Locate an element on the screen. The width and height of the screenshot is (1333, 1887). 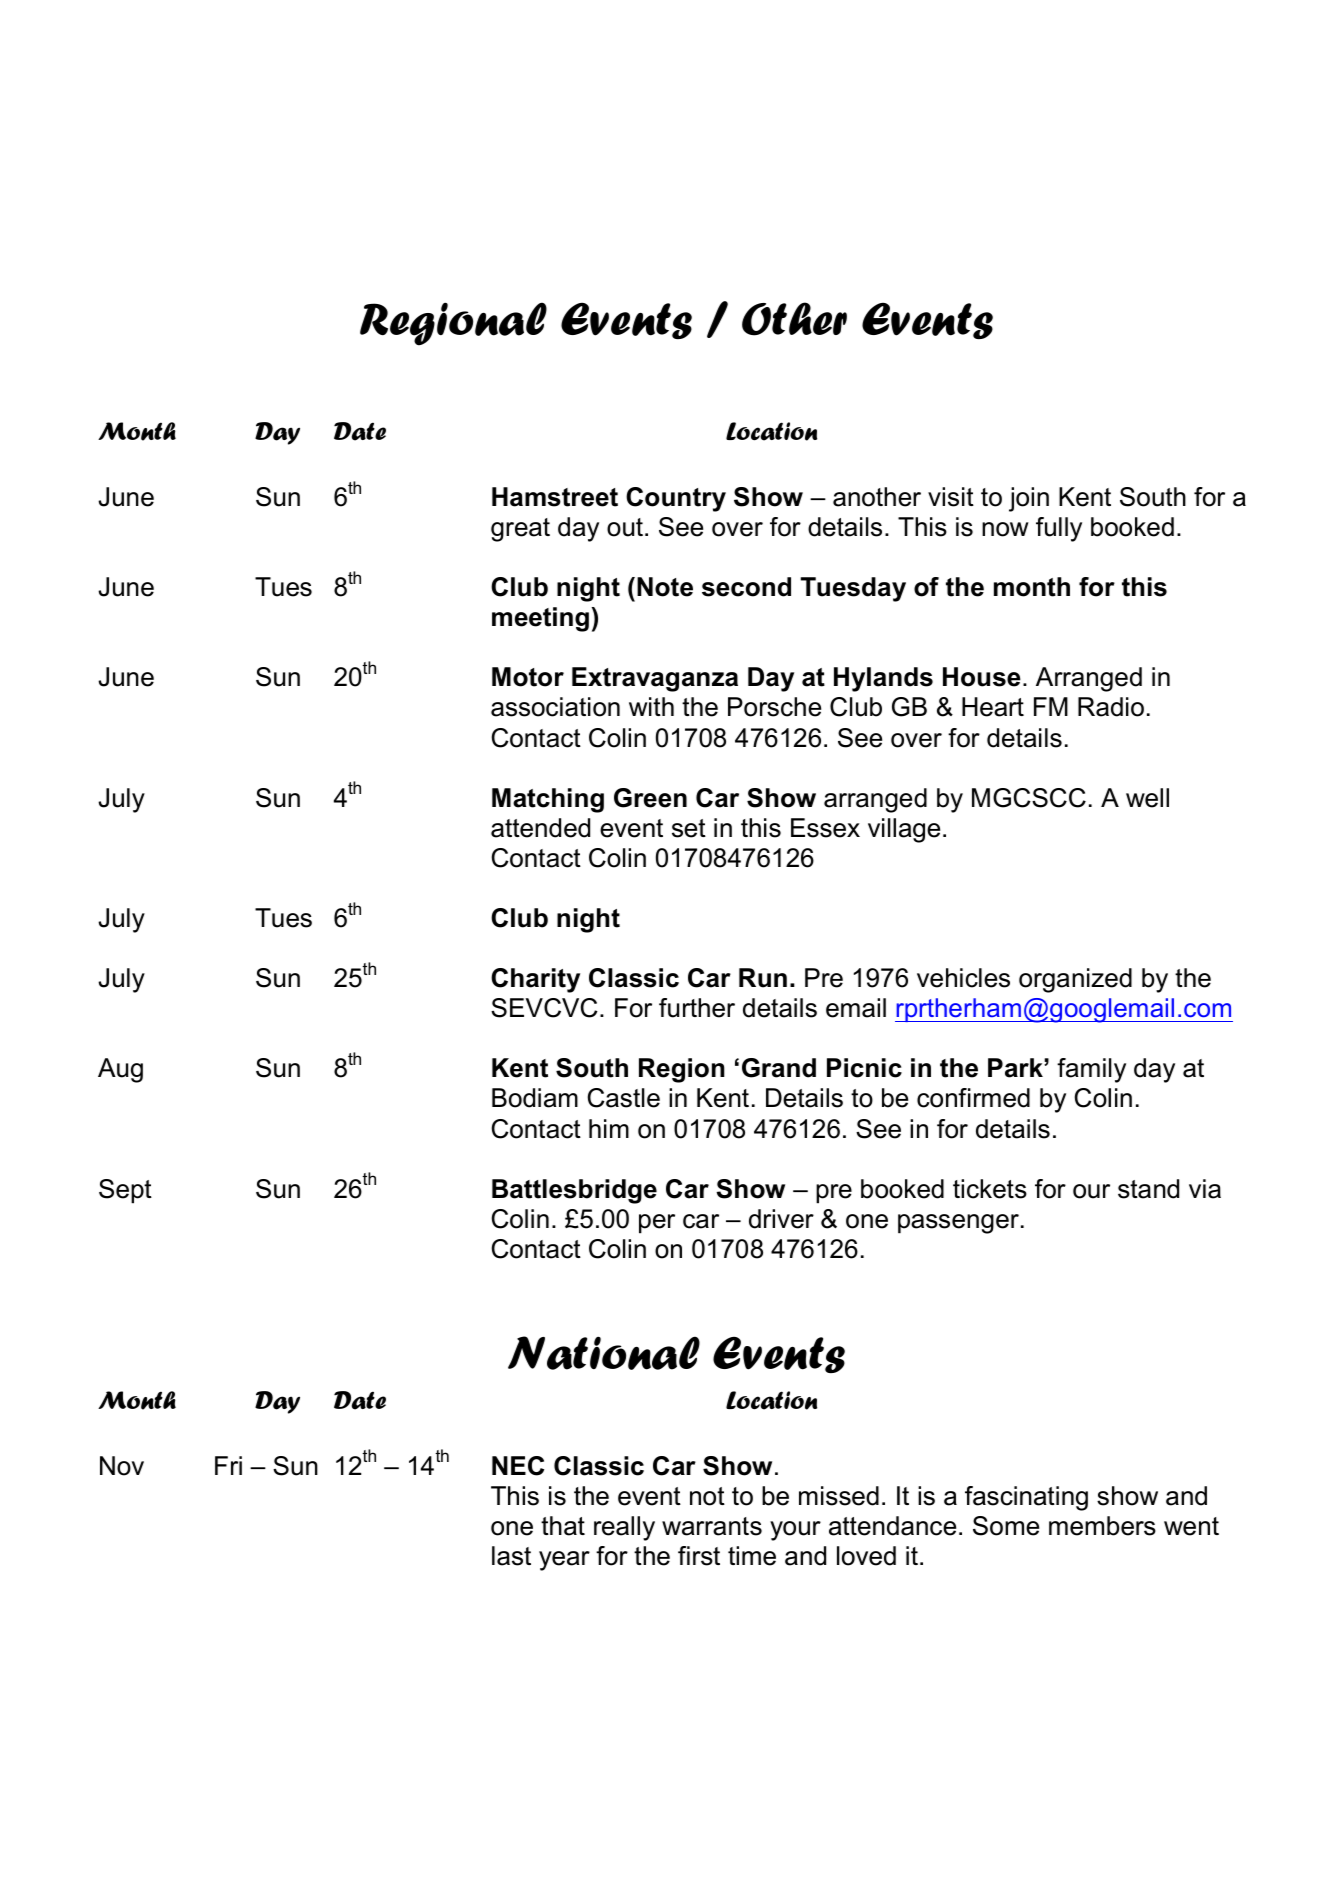
members is located at coordinates (1102, 1526).
